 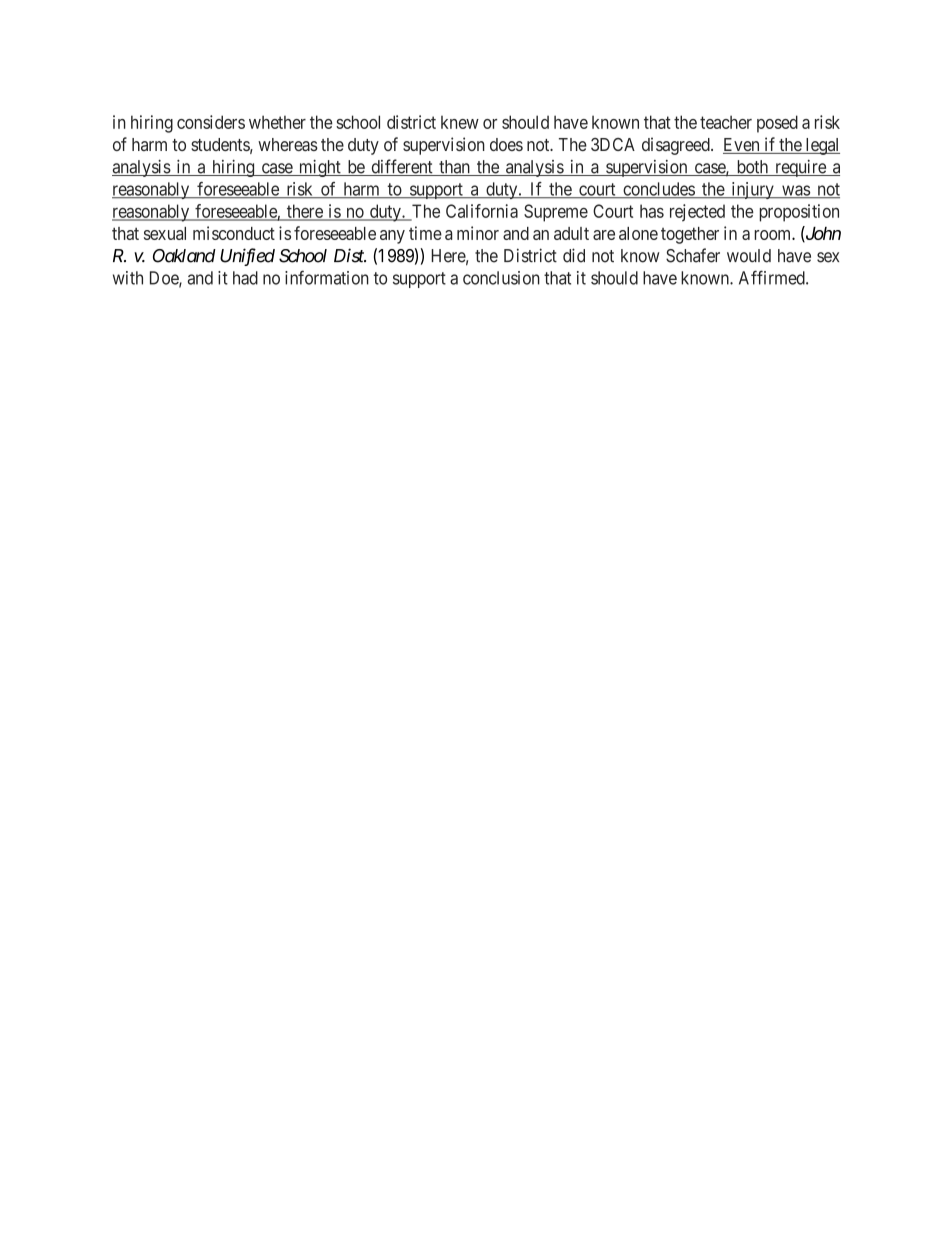 What do you see at coordinates (245, 278) in the image?
I see `had` at bounding box center [245, 278].
